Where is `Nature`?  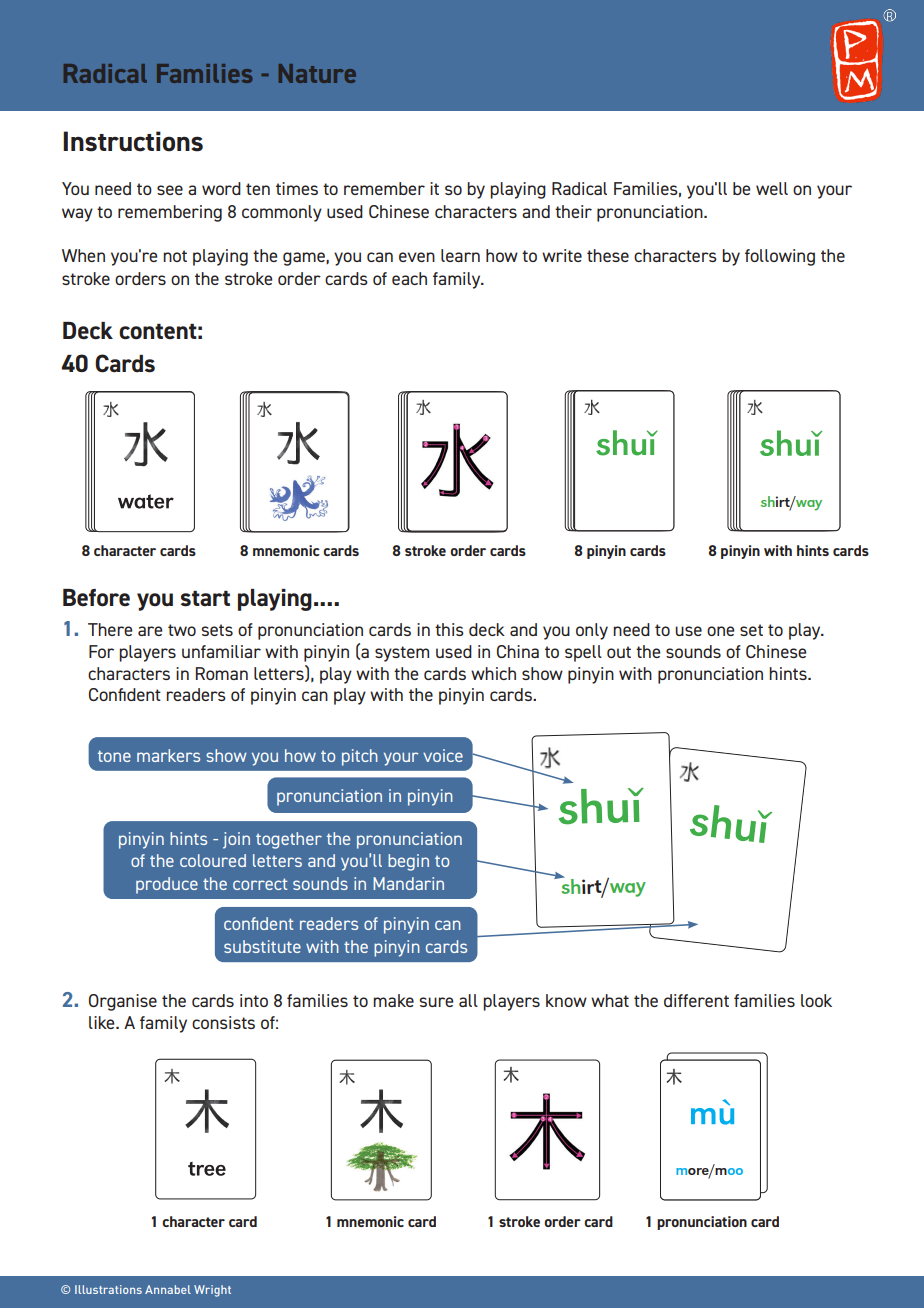 Nature is located at coordinates (317, 73).
